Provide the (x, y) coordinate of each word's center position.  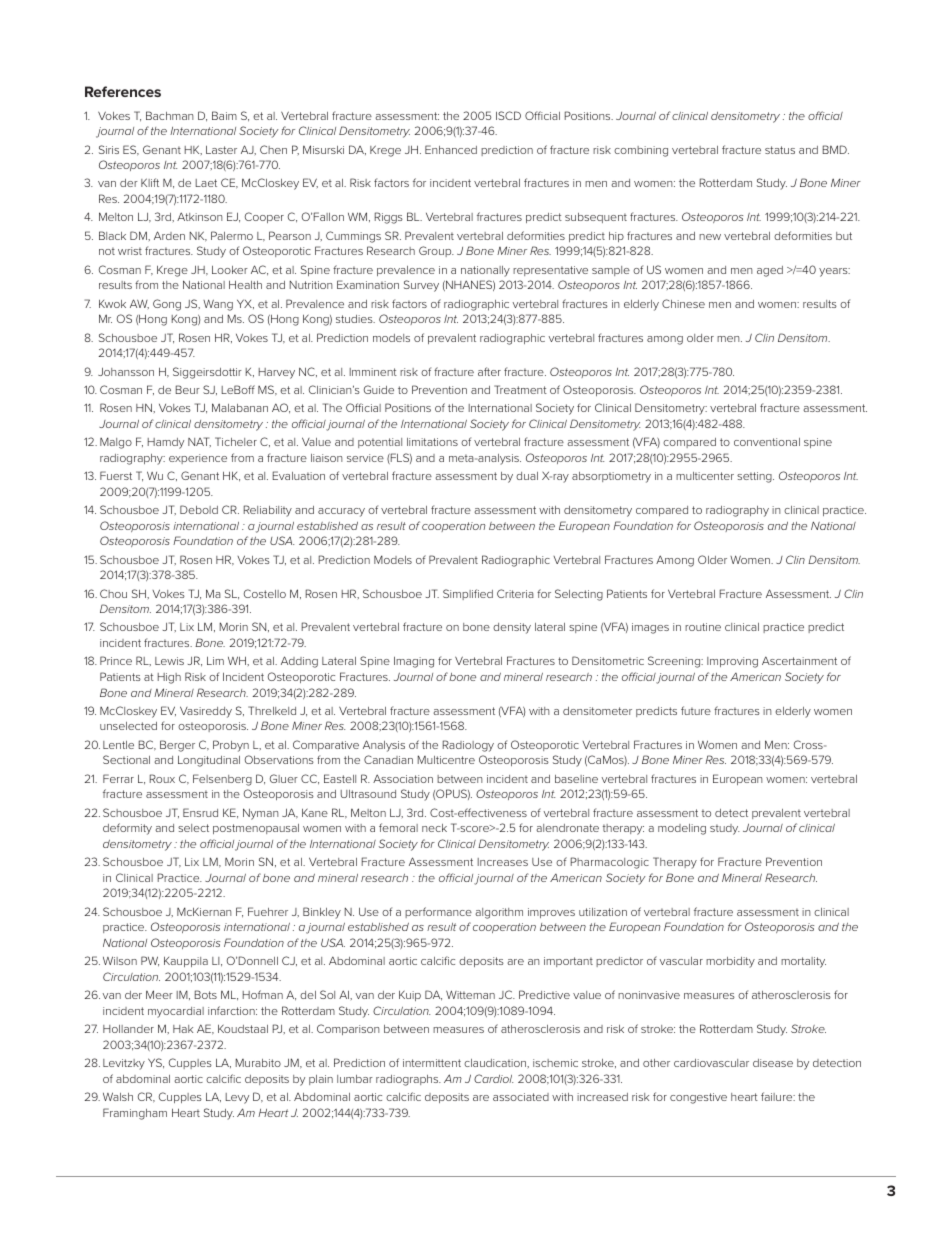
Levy (237, 1098)
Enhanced (451, 149)
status (780, 150)
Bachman (169, 115)
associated (521, 1097)
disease (773, 1063)
